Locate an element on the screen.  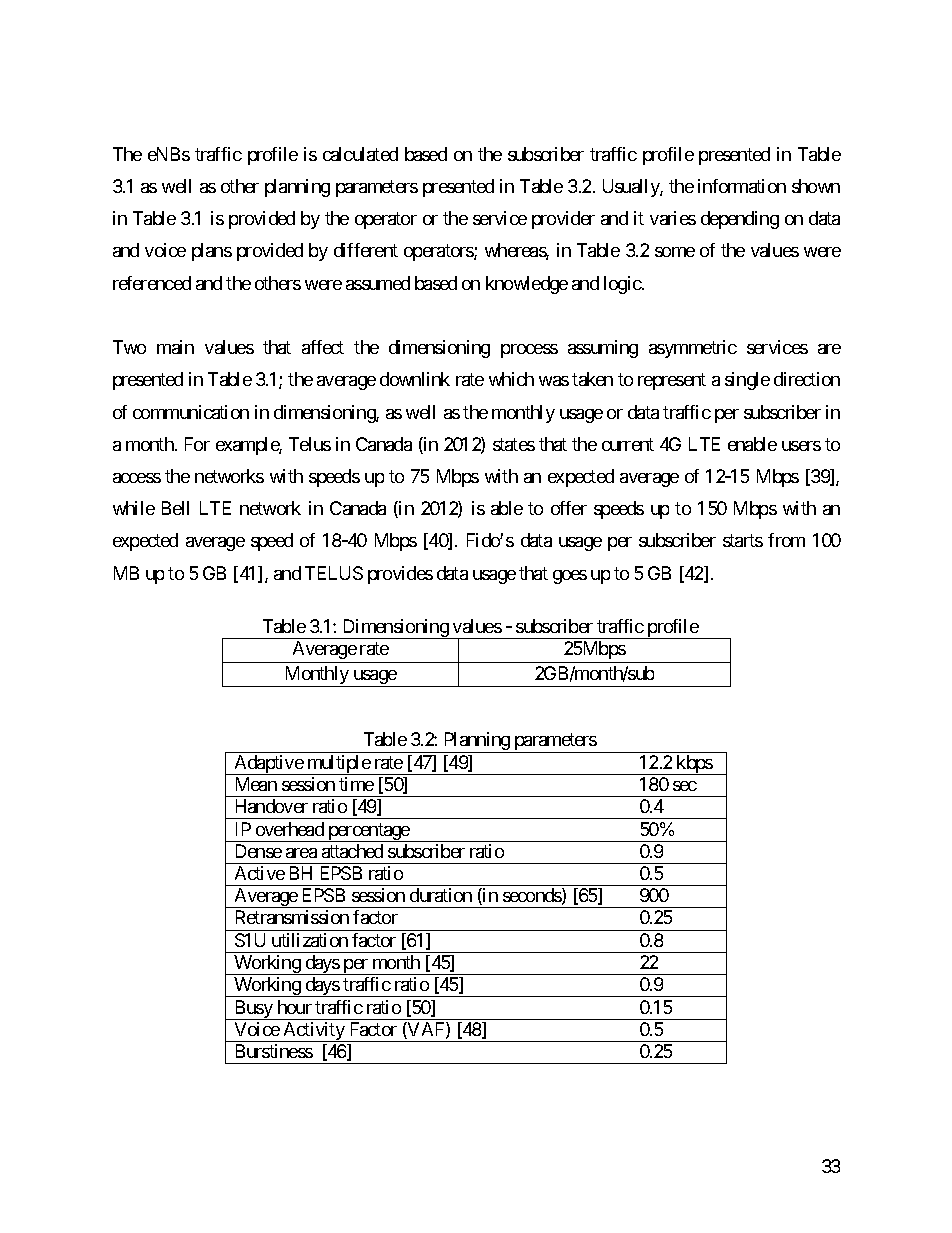
provider is located at coordinates (563, 220).
